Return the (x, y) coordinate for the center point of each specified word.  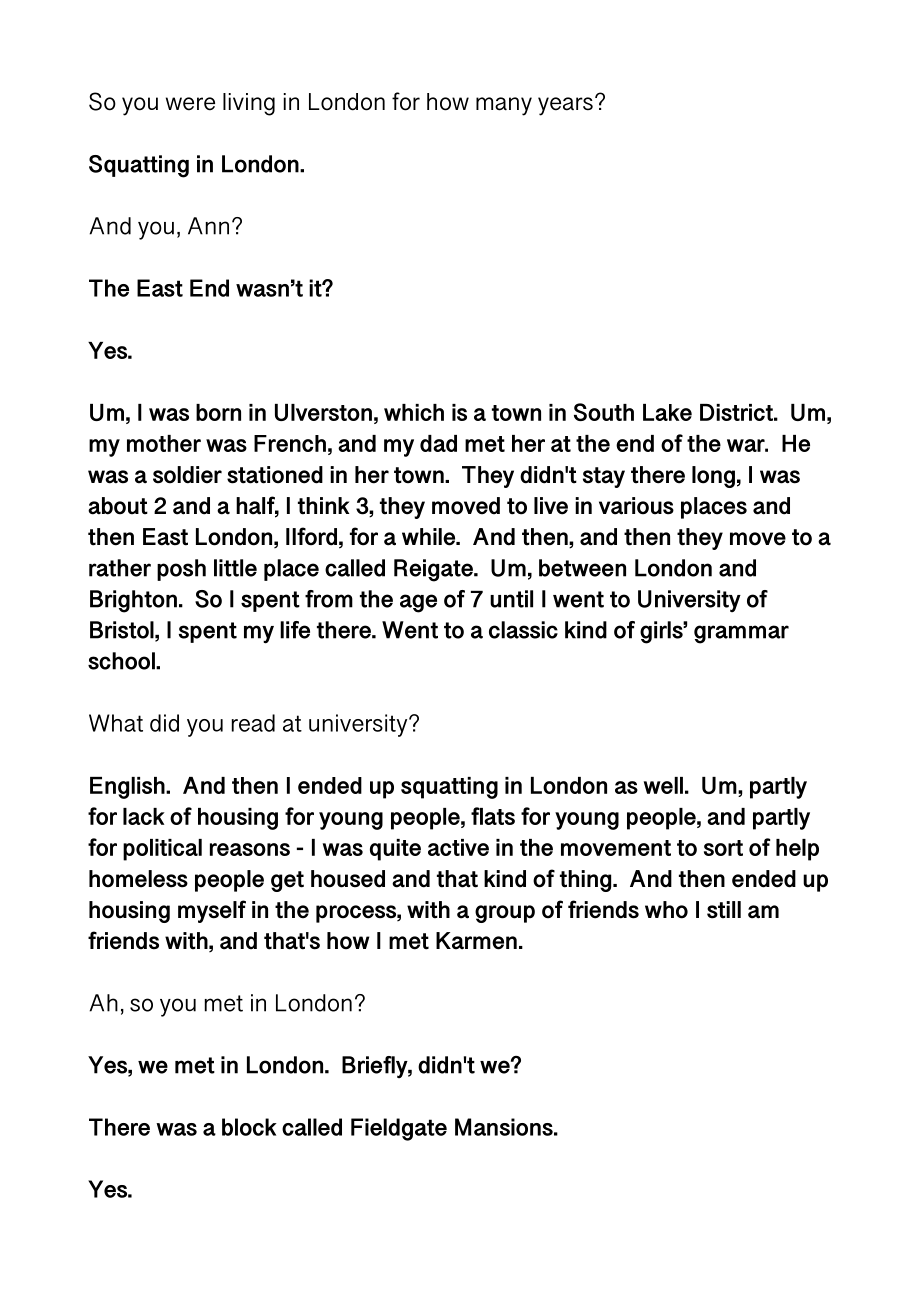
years (565, 106)
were (190, 104)
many (504, 106)
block (249, 1127)
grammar (741, 634)
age (418, 603)
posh (181, 570)
